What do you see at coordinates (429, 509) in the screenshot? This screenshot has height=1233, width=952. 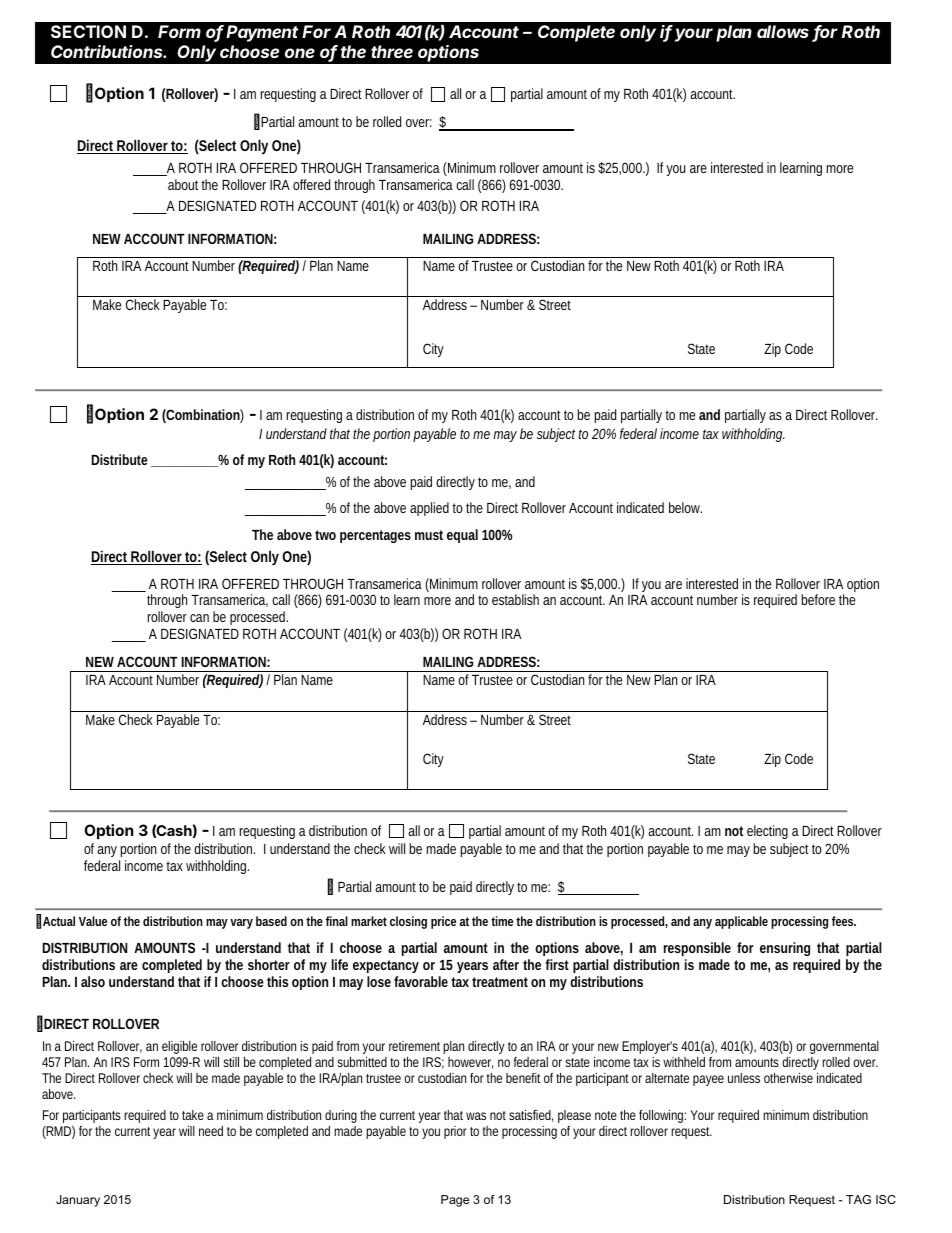 I see `applied` at bounding box center [429, 509].
